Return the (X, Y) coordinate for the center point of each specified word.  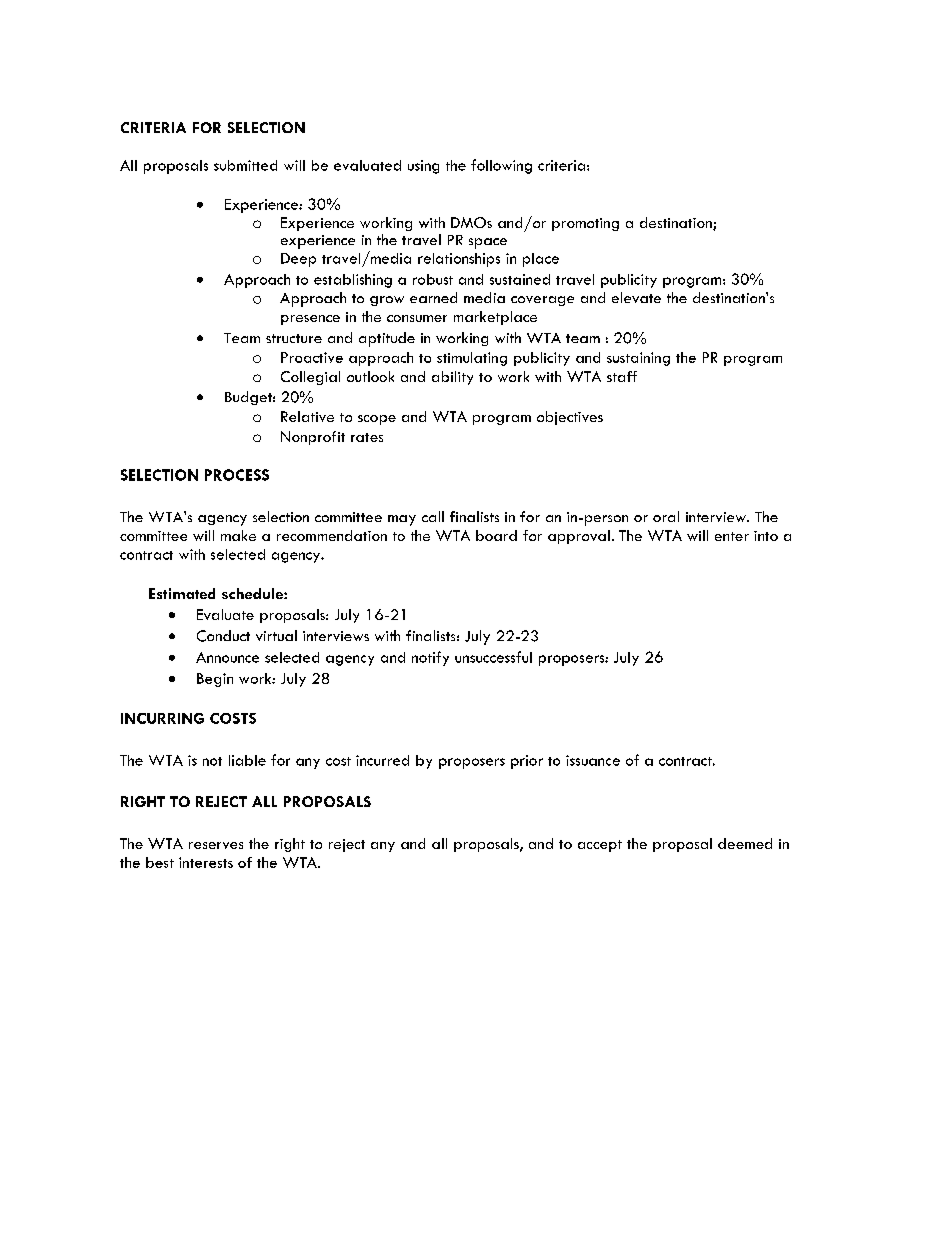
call (433, 516)
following (501, 166)
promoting (585, 224)
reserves (216, 845)
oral (666, 516)
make (238, 535)
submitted (245, 165)
